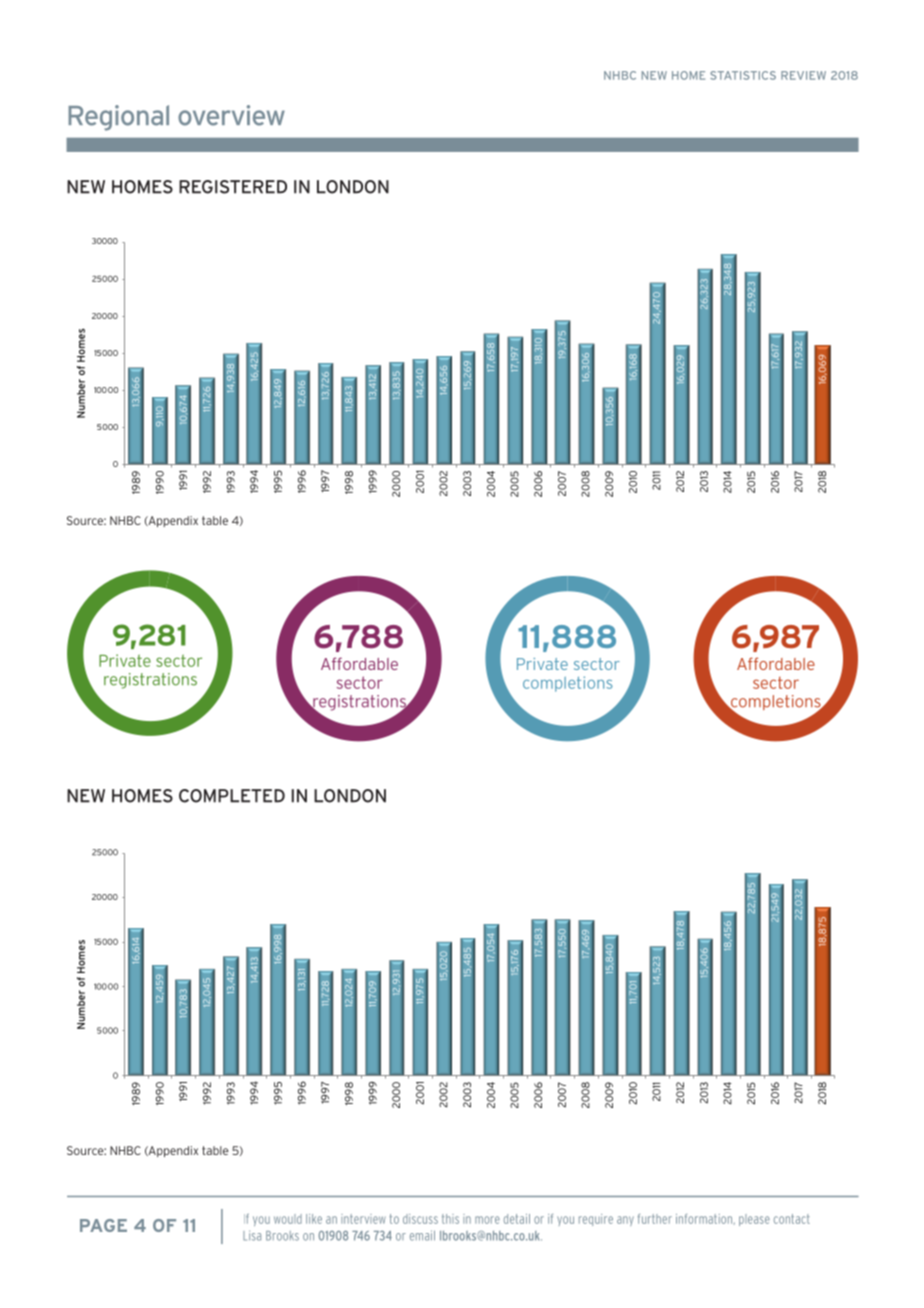 The image size is (924, 1308). What do you see at coordinates (743, 75) in the page?
I see `STATISTICS` at bounding box center [743, 75].
